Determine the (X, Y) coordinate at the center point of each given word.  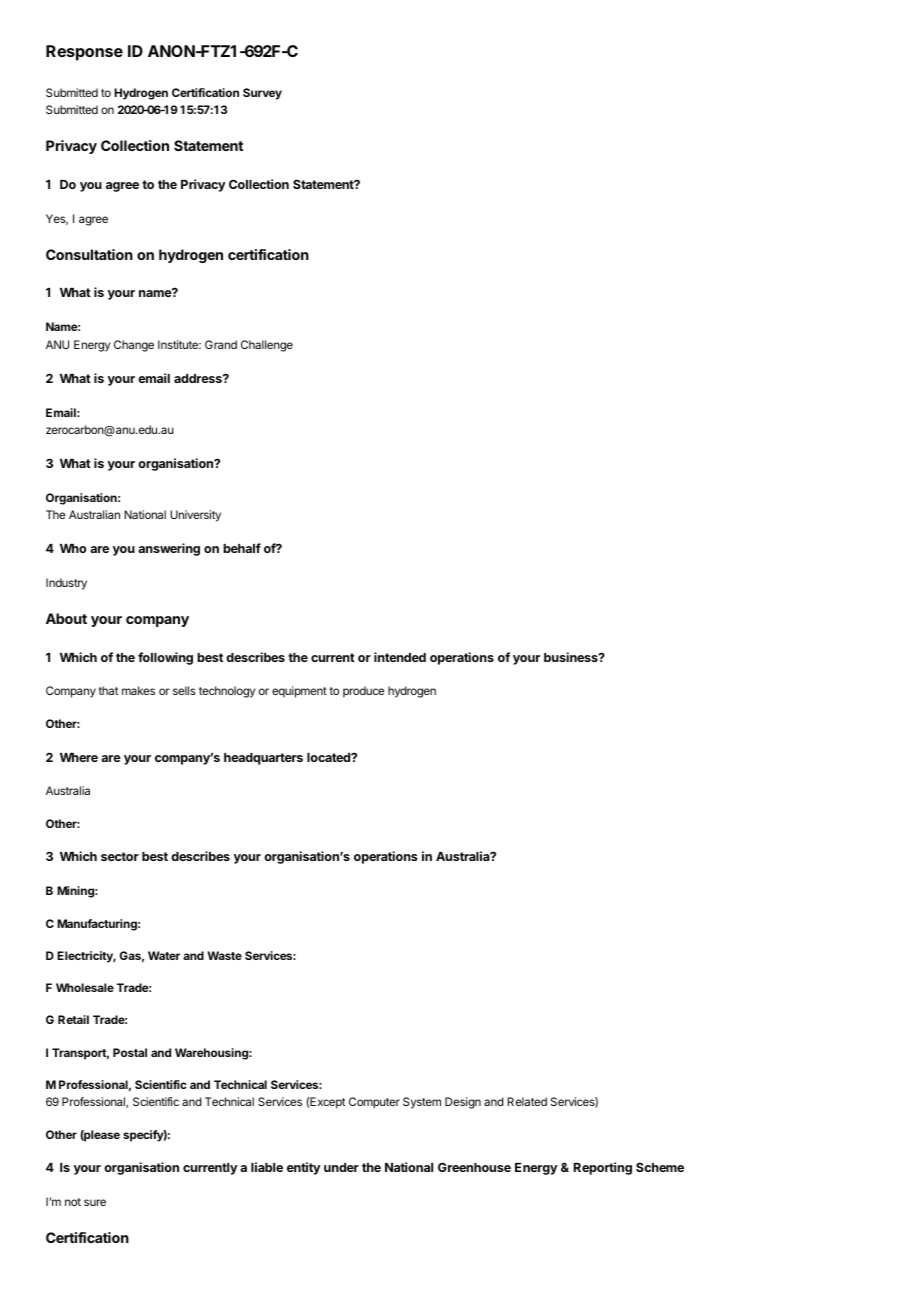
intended (400, 657)
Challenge (267, 346)
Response (84, 53)
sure (95, 1202)
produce (363, 692)
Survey (262, 94)
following (165, 658)
